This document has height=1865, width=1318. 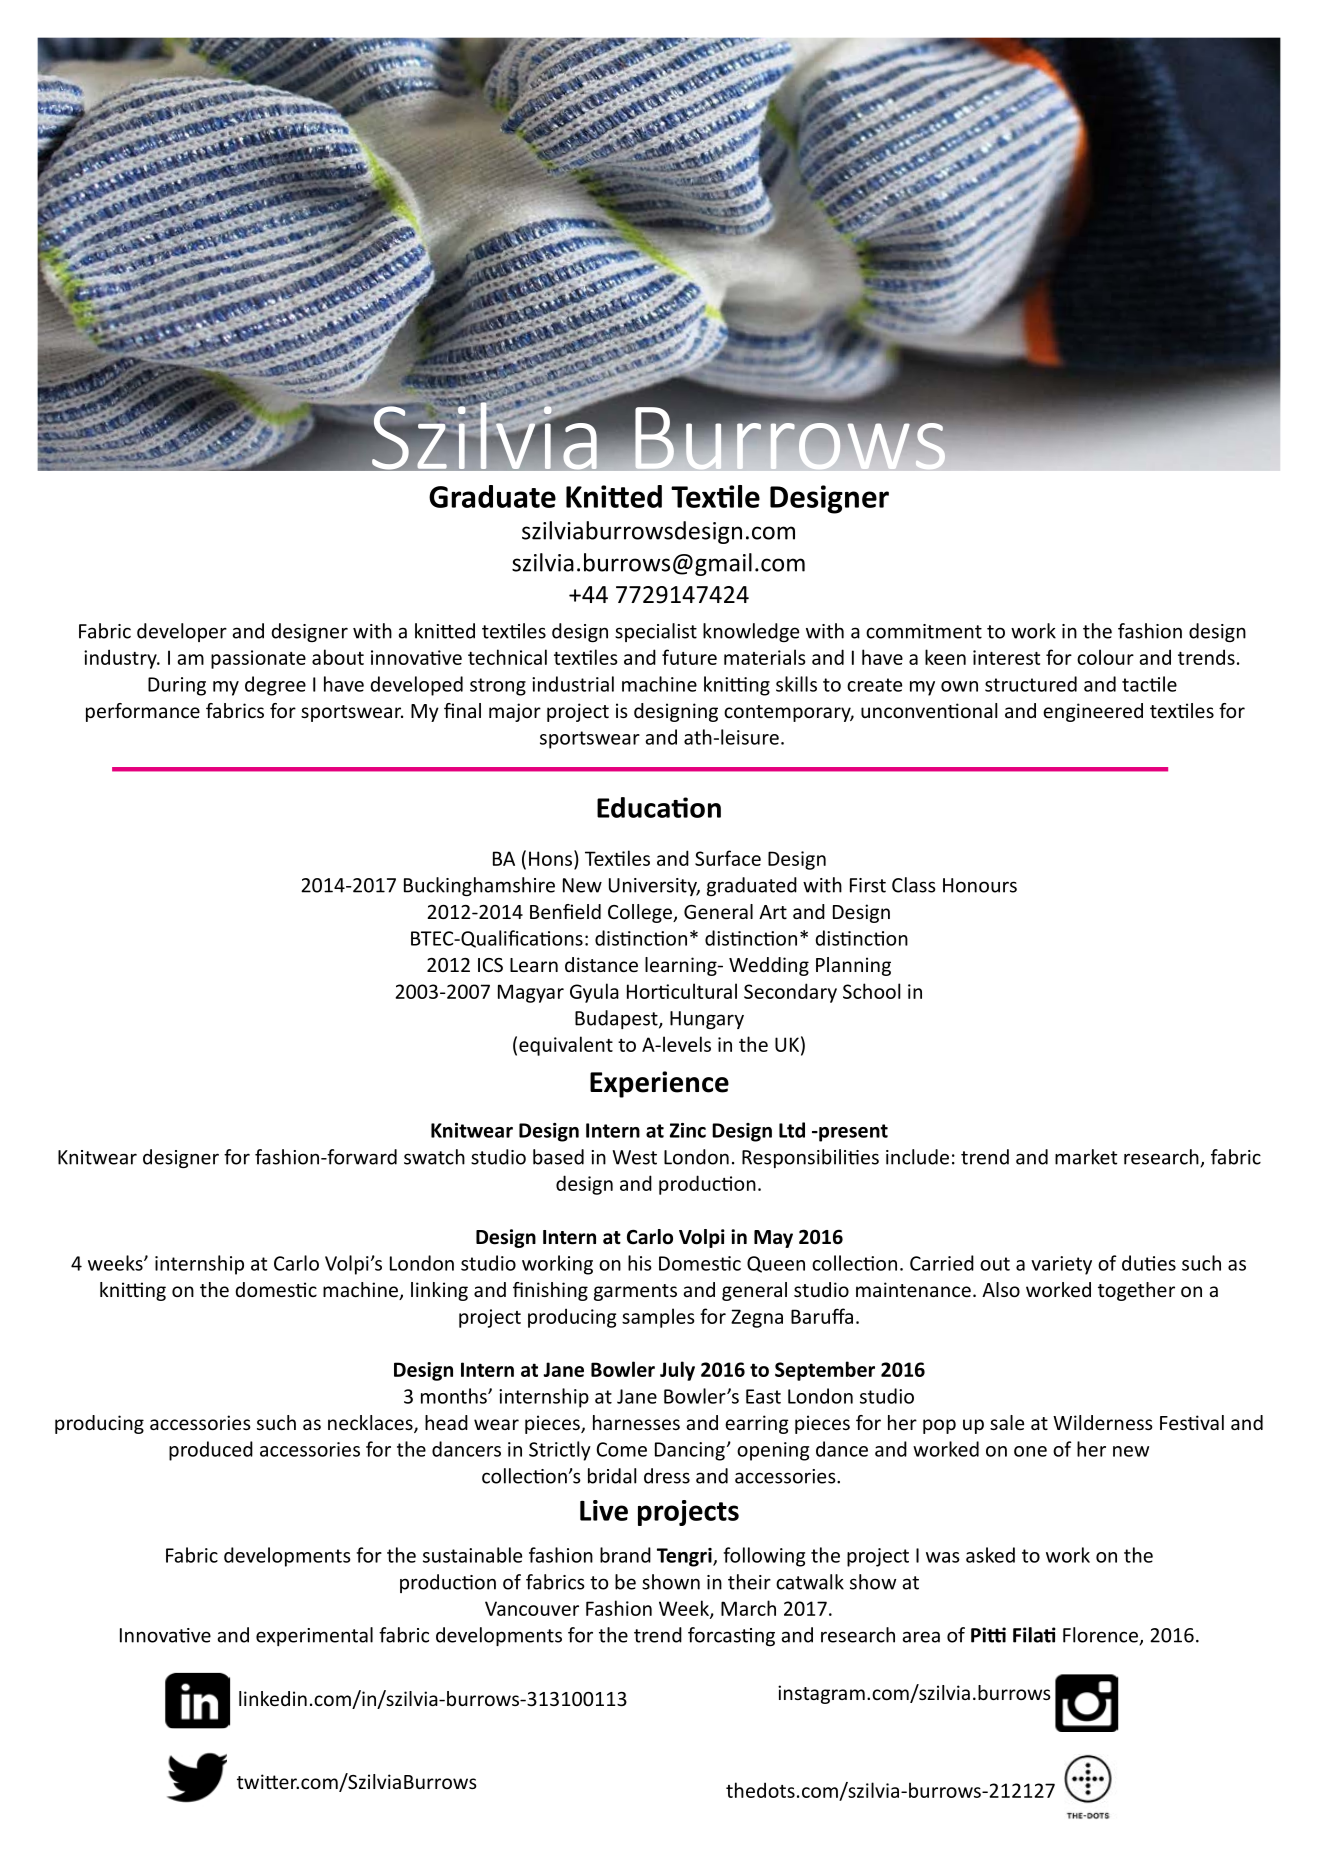 I want to click on Horticultural, so click(x=682, y=991).
